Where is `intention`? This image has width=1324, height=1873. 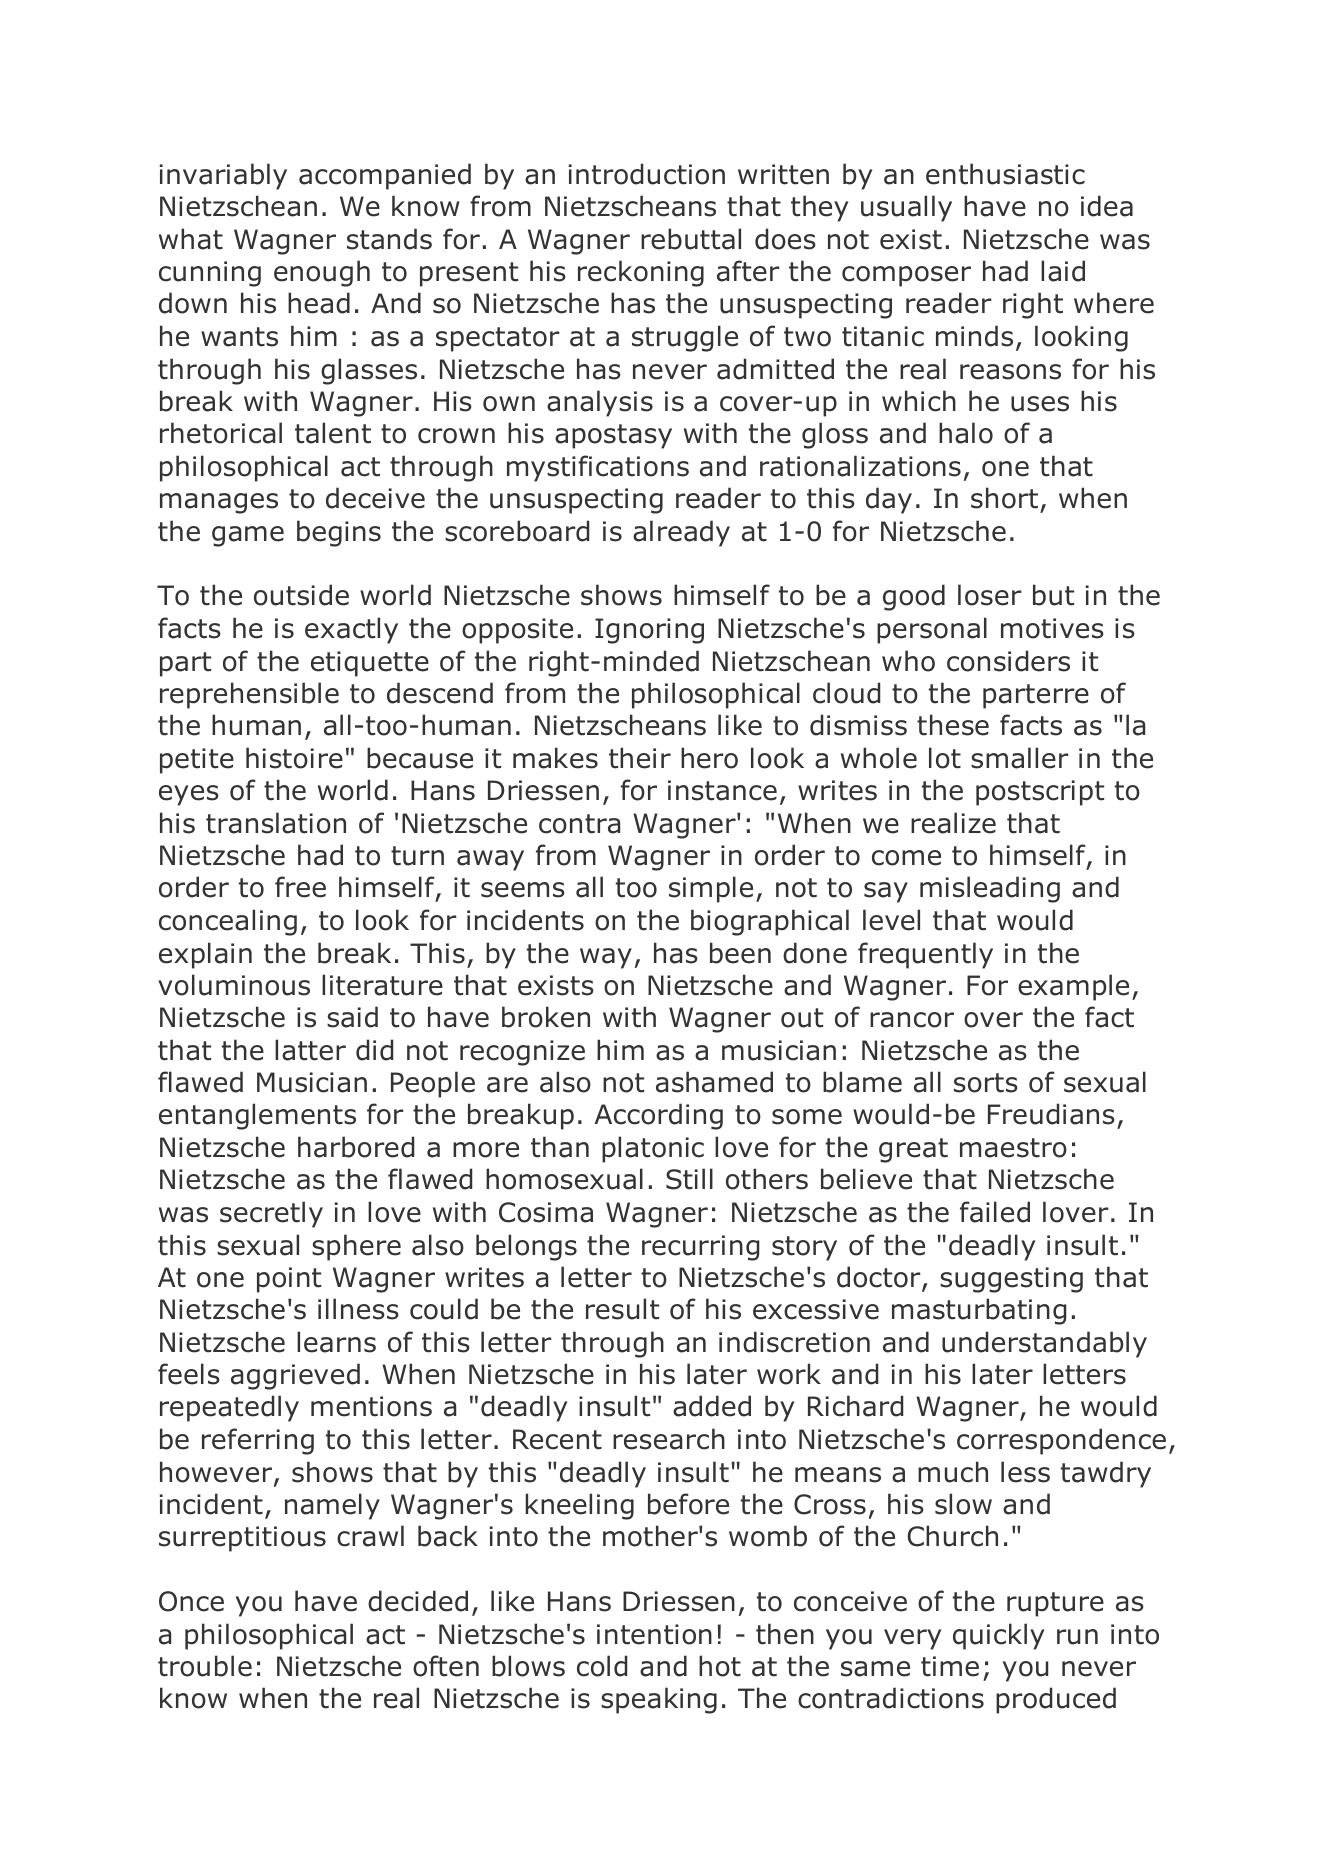
intention is located at coordinates (654, 1634).
